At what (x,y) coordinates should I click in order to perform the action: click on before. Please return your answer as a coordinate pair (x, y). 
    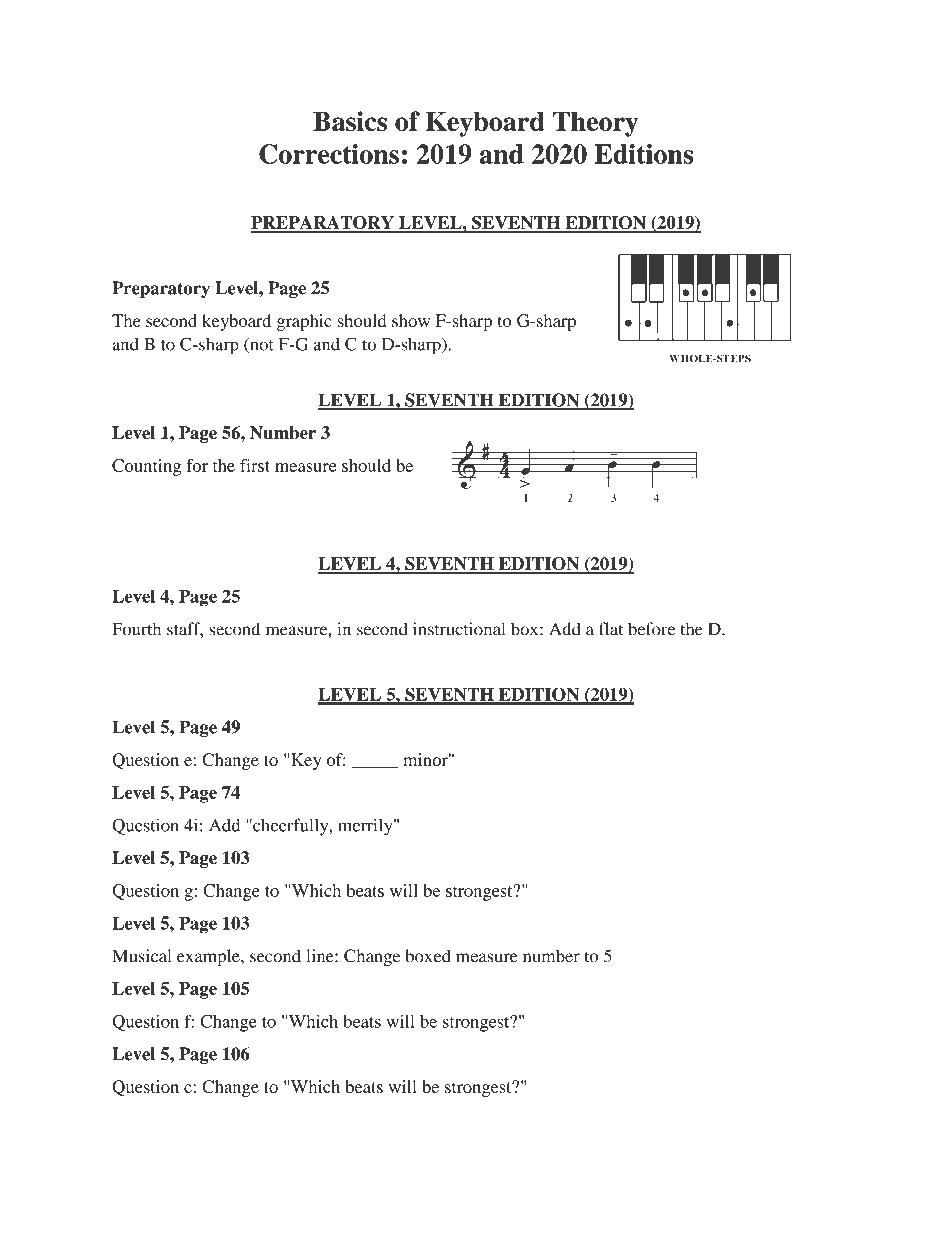
    Looking at the image, I should click on (651, 629).
